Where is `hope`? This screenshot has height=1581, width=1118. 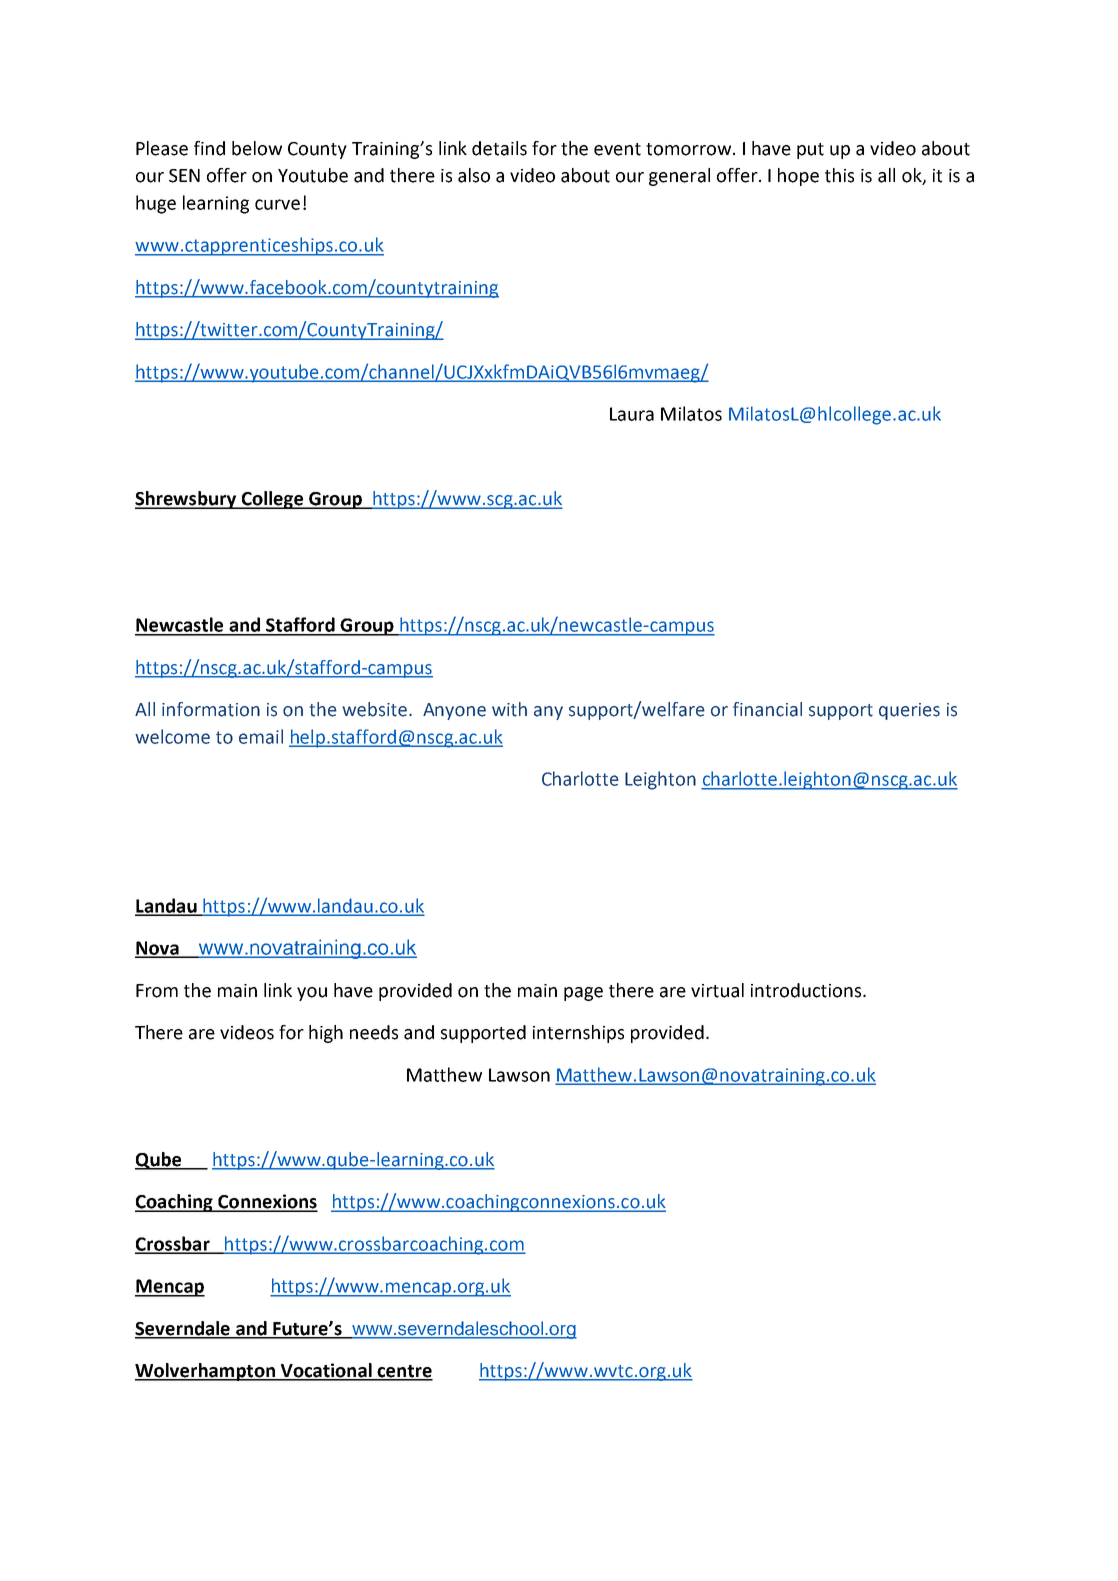
hope is located at coordinates (798, 177).
